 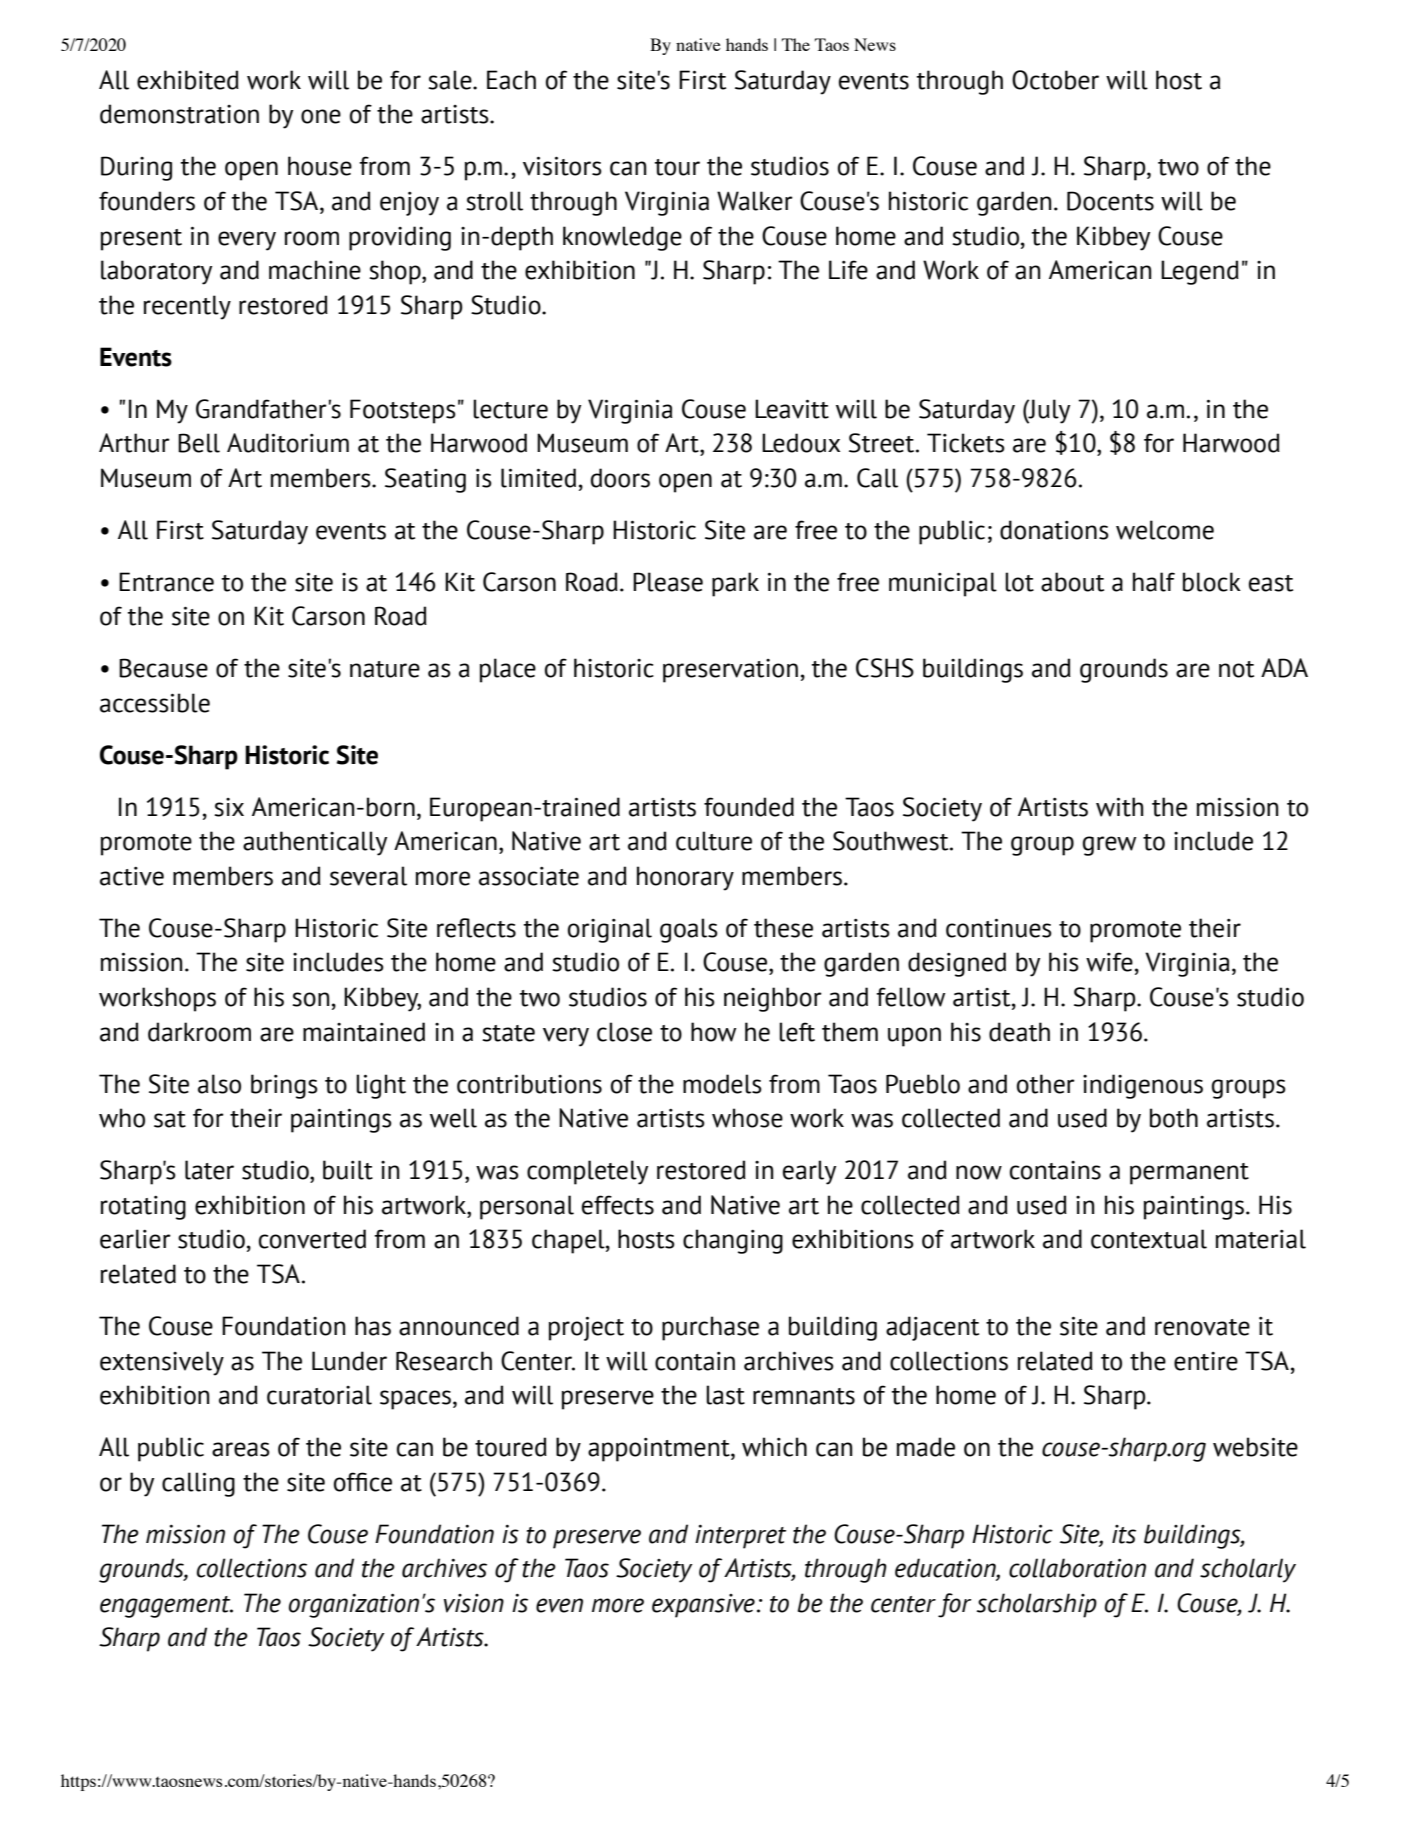 What do you see at coordinates (722, 1084) in the page?
I see `models` at bounding box center [722, 1084].
